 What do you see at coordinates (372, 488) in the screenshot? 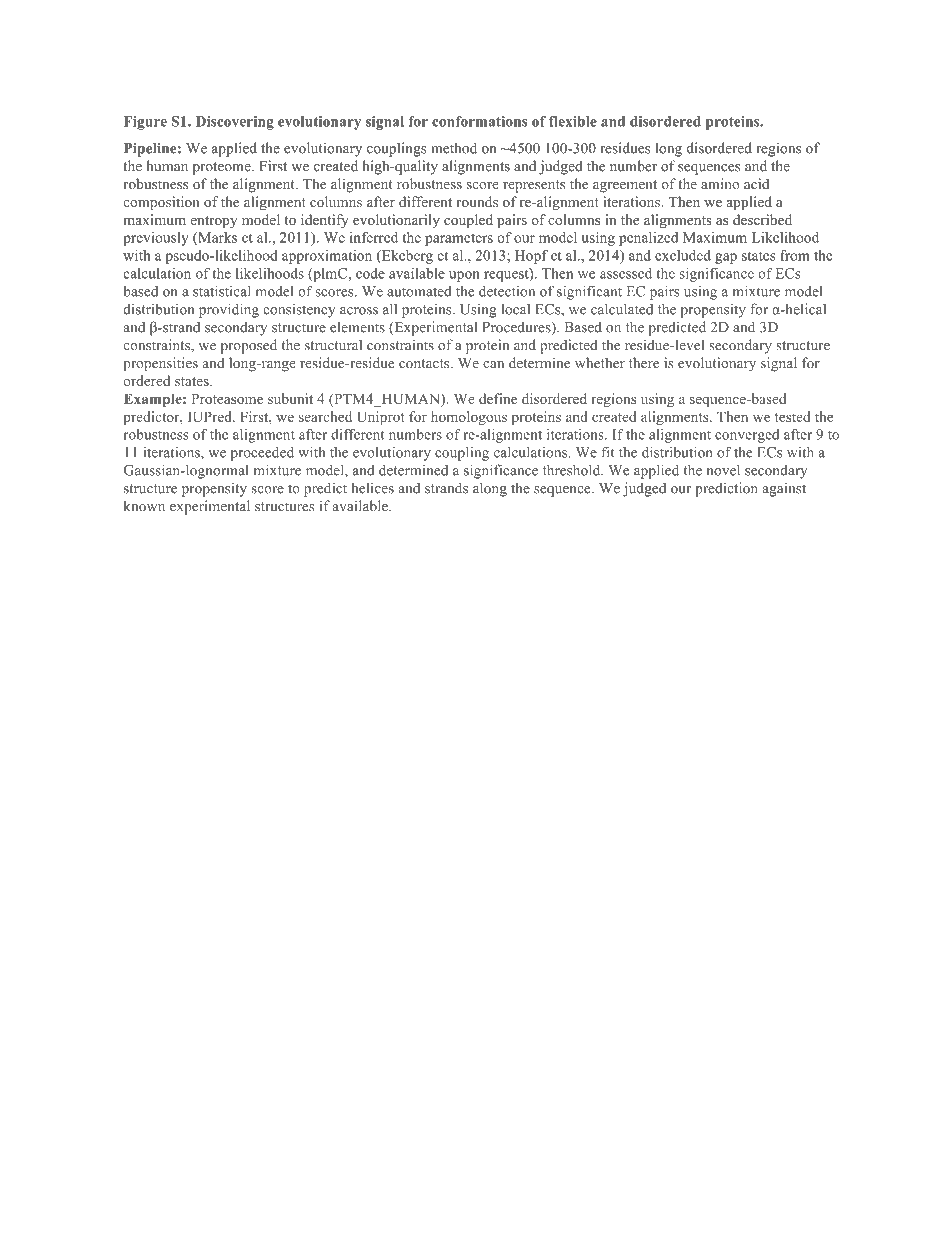
I see `helices` at bounding box center [372, 488].
